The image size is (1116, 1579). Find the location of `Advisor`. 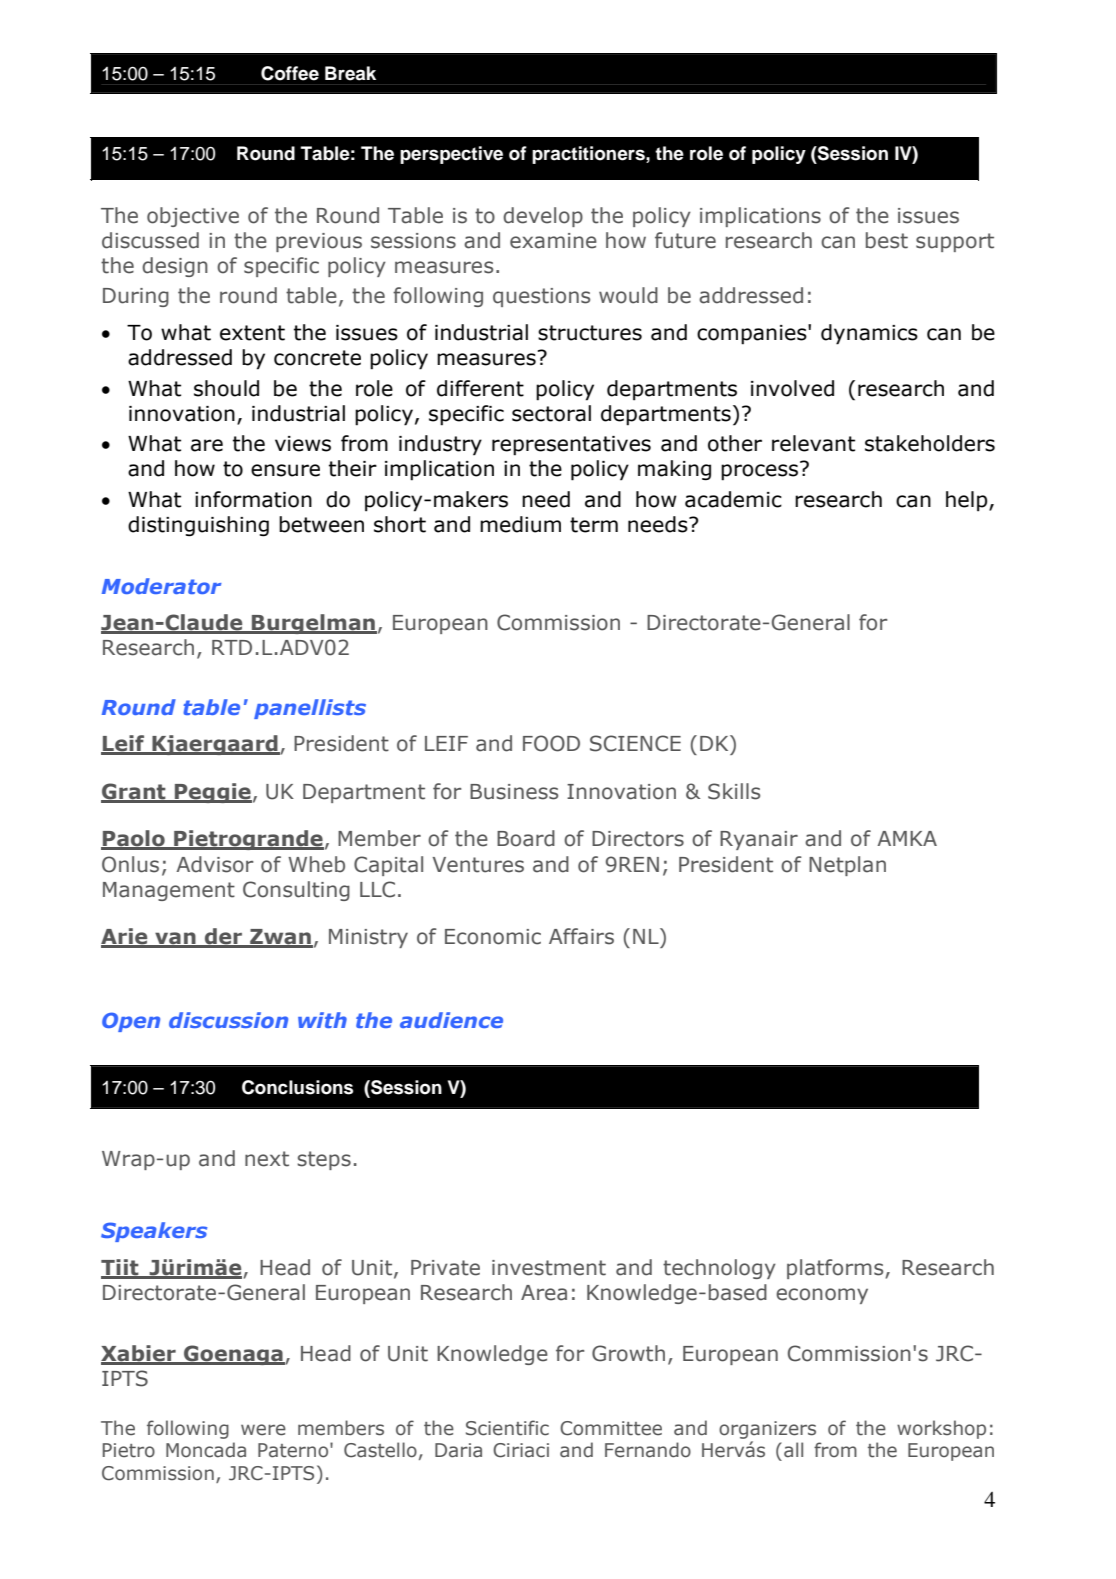

Advisor is located at coordinates (214, 864).
